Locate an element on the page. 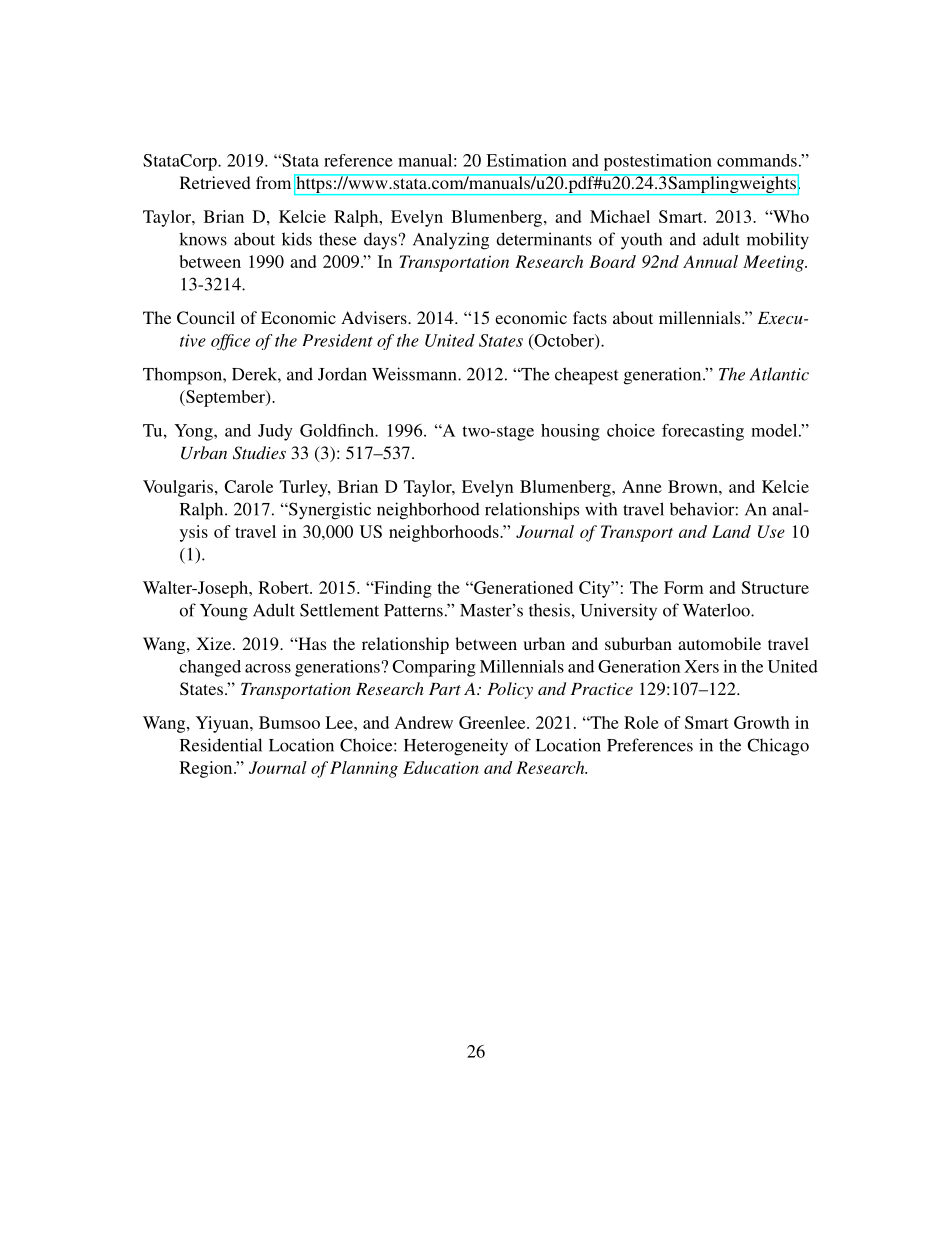  Studies is located at coordinates (259, 453).
